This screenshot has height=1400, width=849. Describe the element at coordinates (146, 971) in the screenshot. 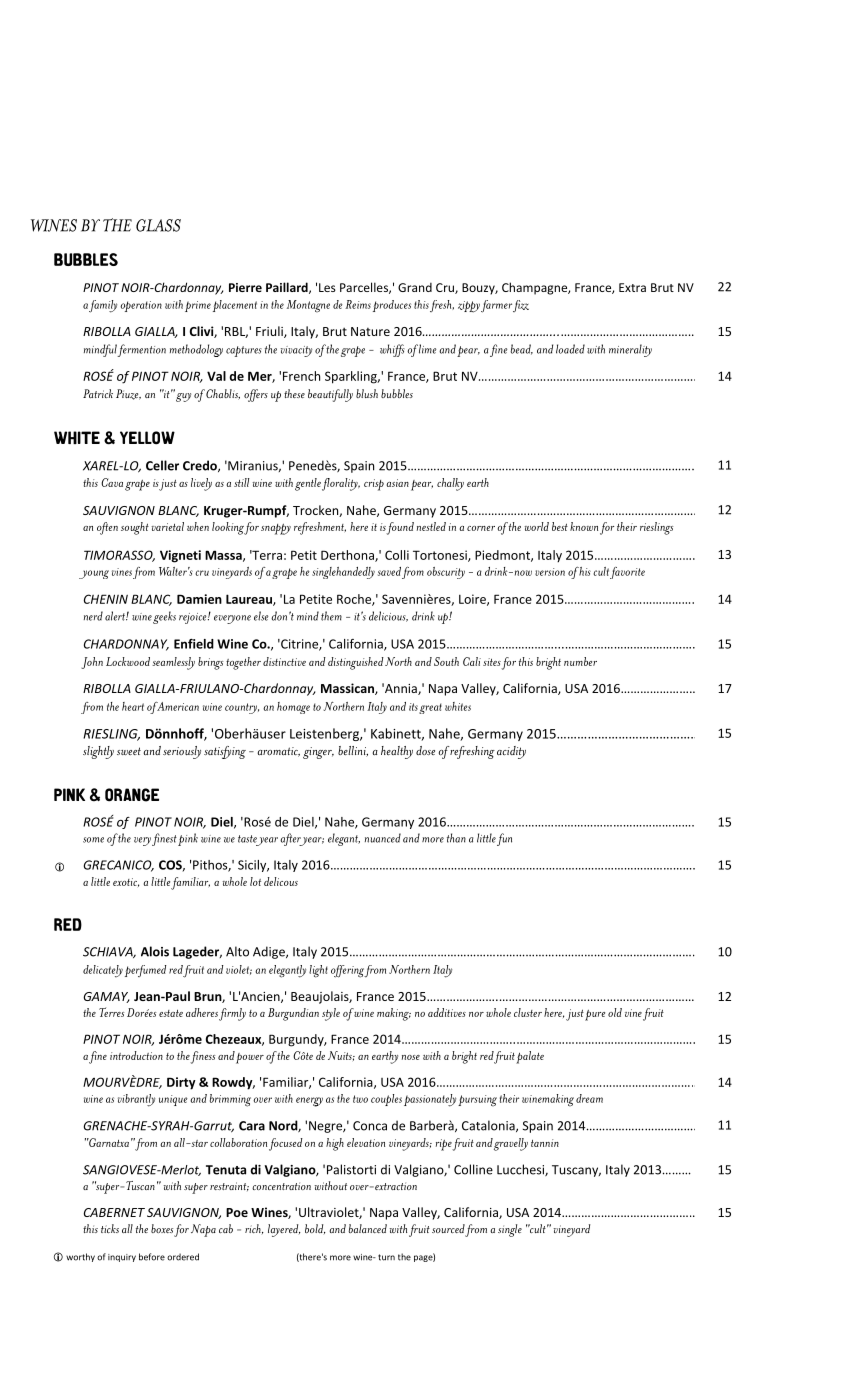

I see `perfumed` at that location.
